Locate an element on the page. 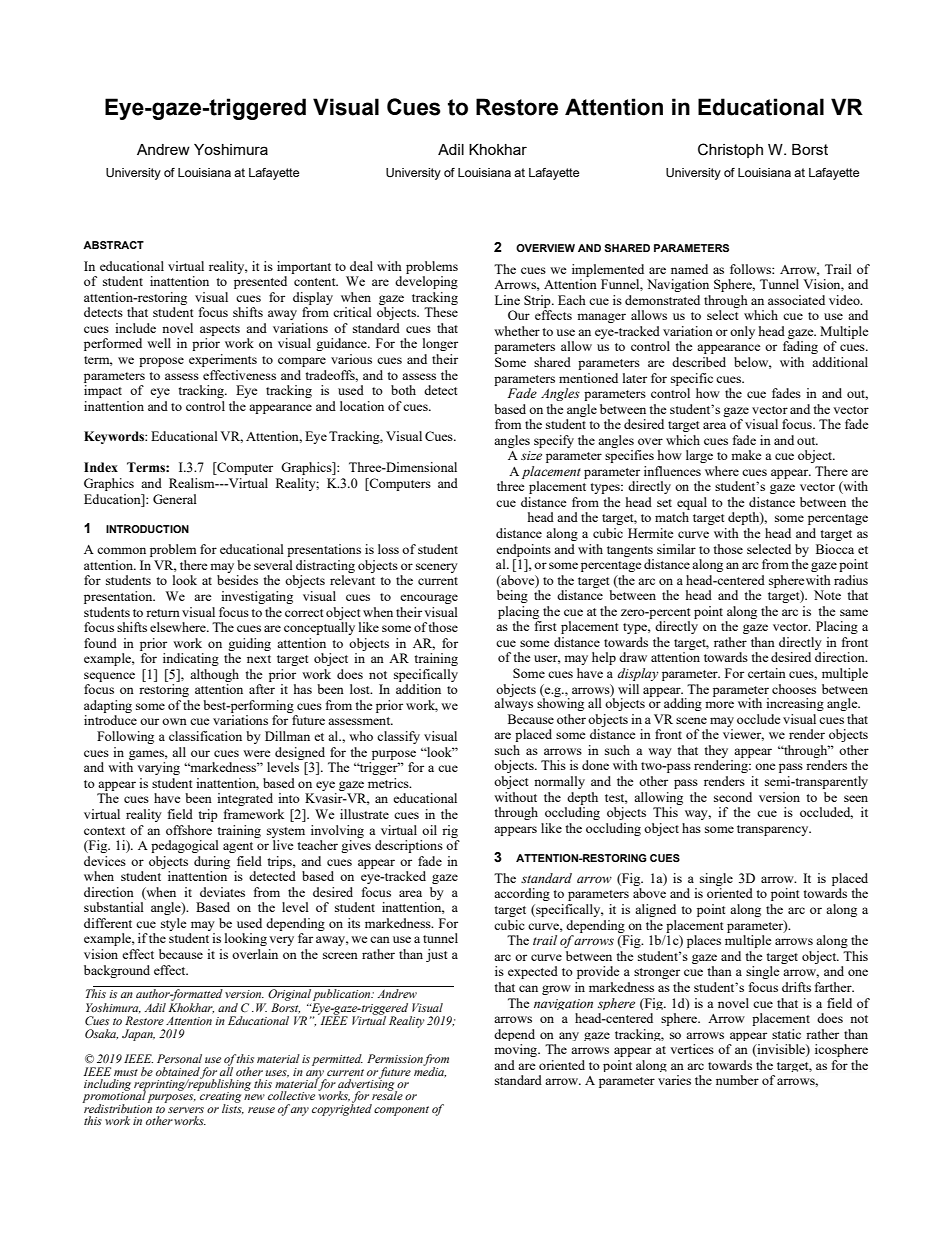 This page has width=952, height=1233. ABSTRACT is located at coordinates (113, 245).
